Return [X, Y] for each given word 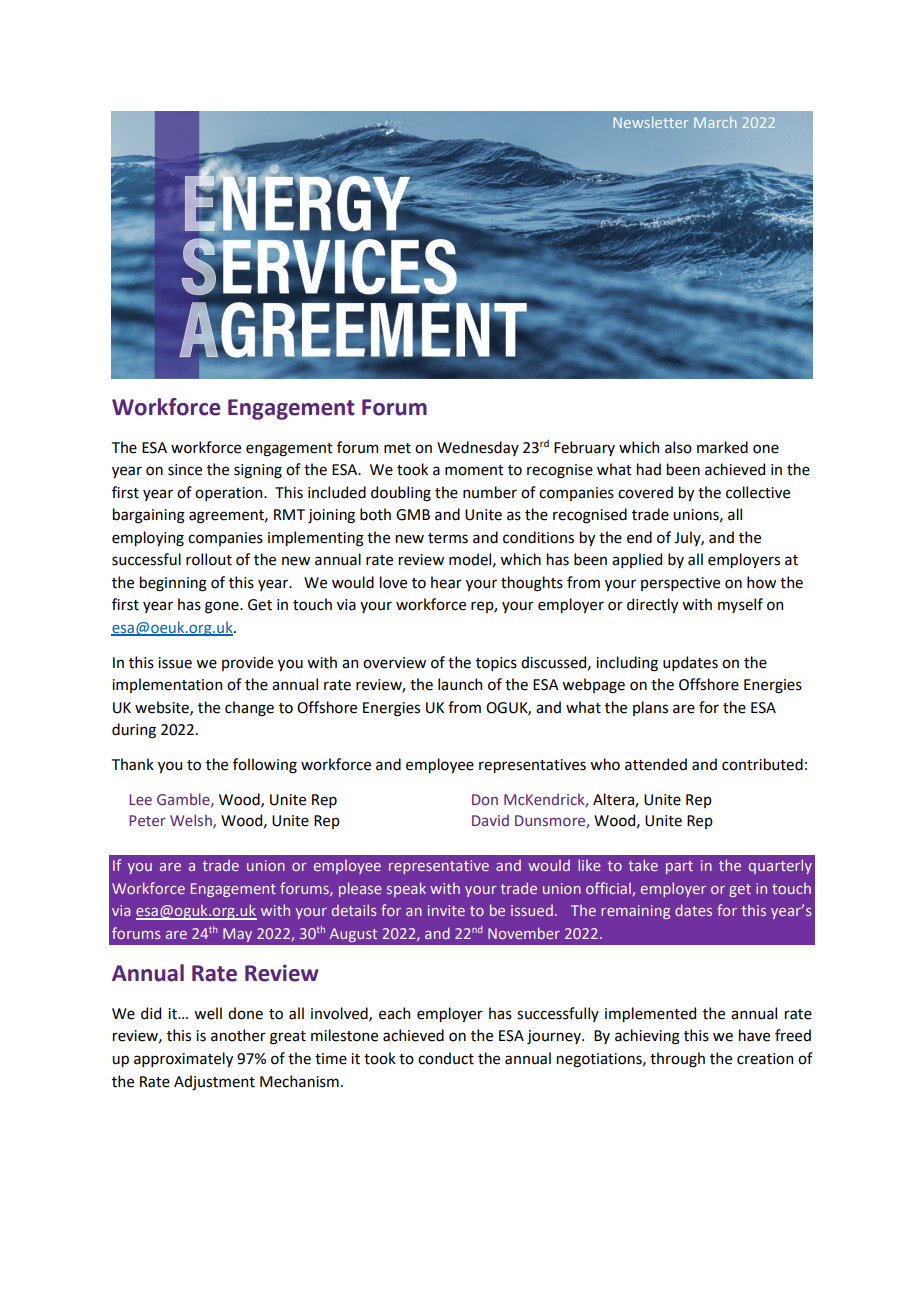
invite [446, 910]
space [618, 185]
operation [230, 494]
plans [650, 708]
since [185, 470]
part [679, 867]
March [715, 122]
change [249, 709]
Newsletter [651, 122]
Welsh [192, 821]
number [490, 492]
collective [758, 492]
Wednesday [478, 448]
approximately [183, 1059]
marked [722, 447]
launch [460, 684]
